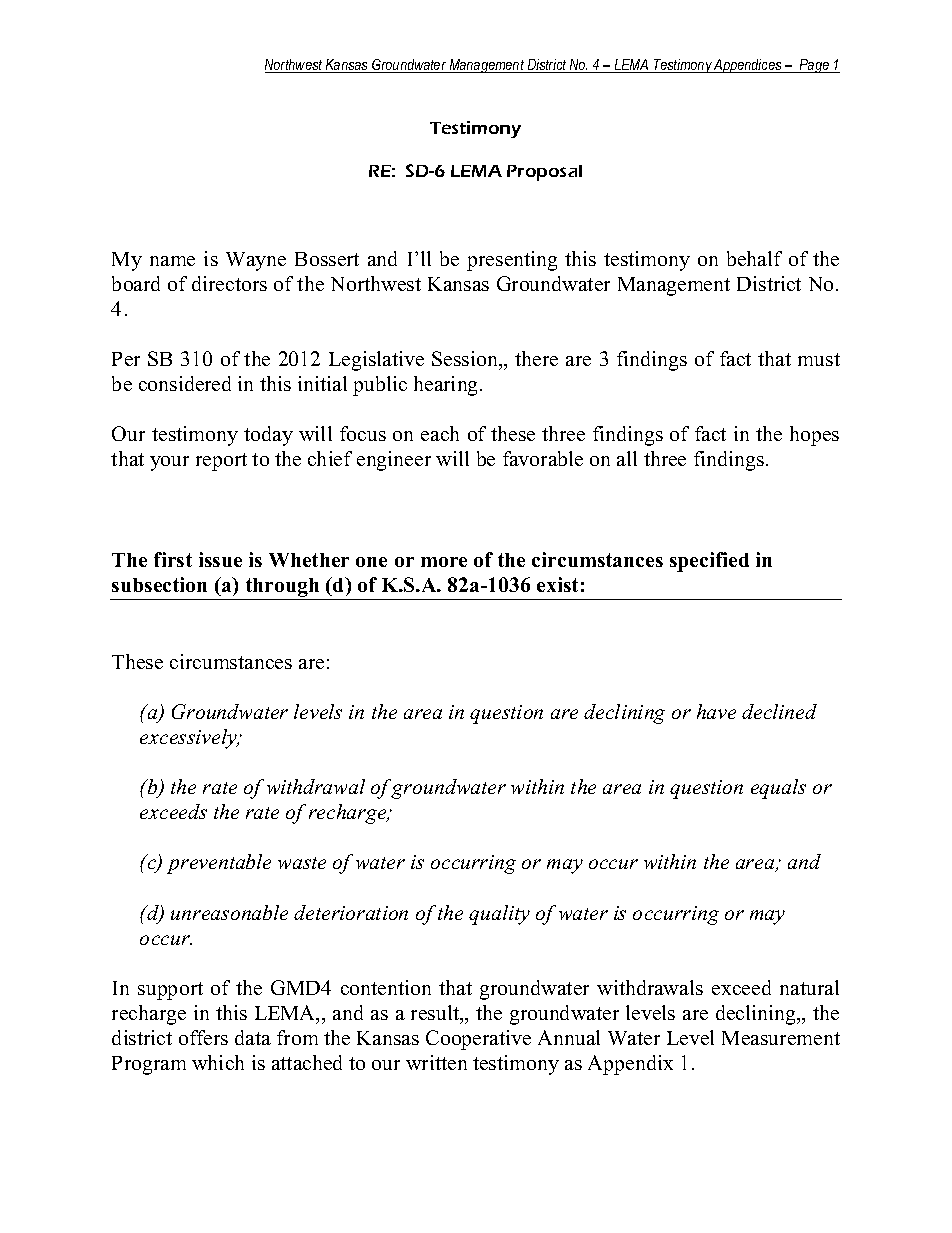 The image size is (952, 1233). I want to click on Appendices, so click(748, 66).
